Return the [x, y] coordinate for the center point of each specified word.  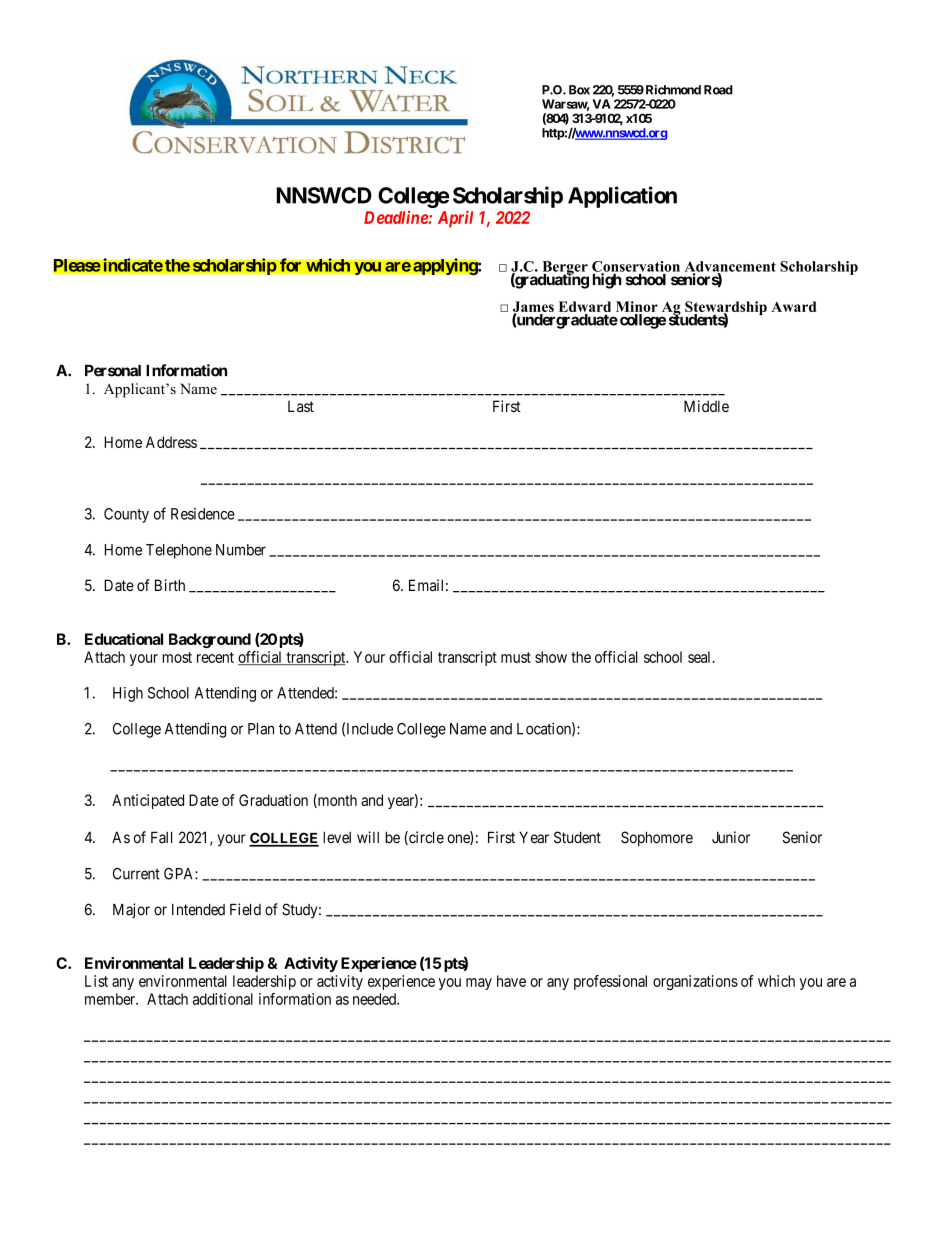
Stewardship [726, 309]
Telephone [179, 551]
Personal [113, 371]
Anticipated [148, 801]
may [479, 984]
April [455, 219]
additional [223, 999]
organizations [695, 982]
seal [701, 657]
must [516, 657]
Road [718, 90]
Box [579, 90]
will [368, 837]
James [533, 308]
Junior [731, 837]
